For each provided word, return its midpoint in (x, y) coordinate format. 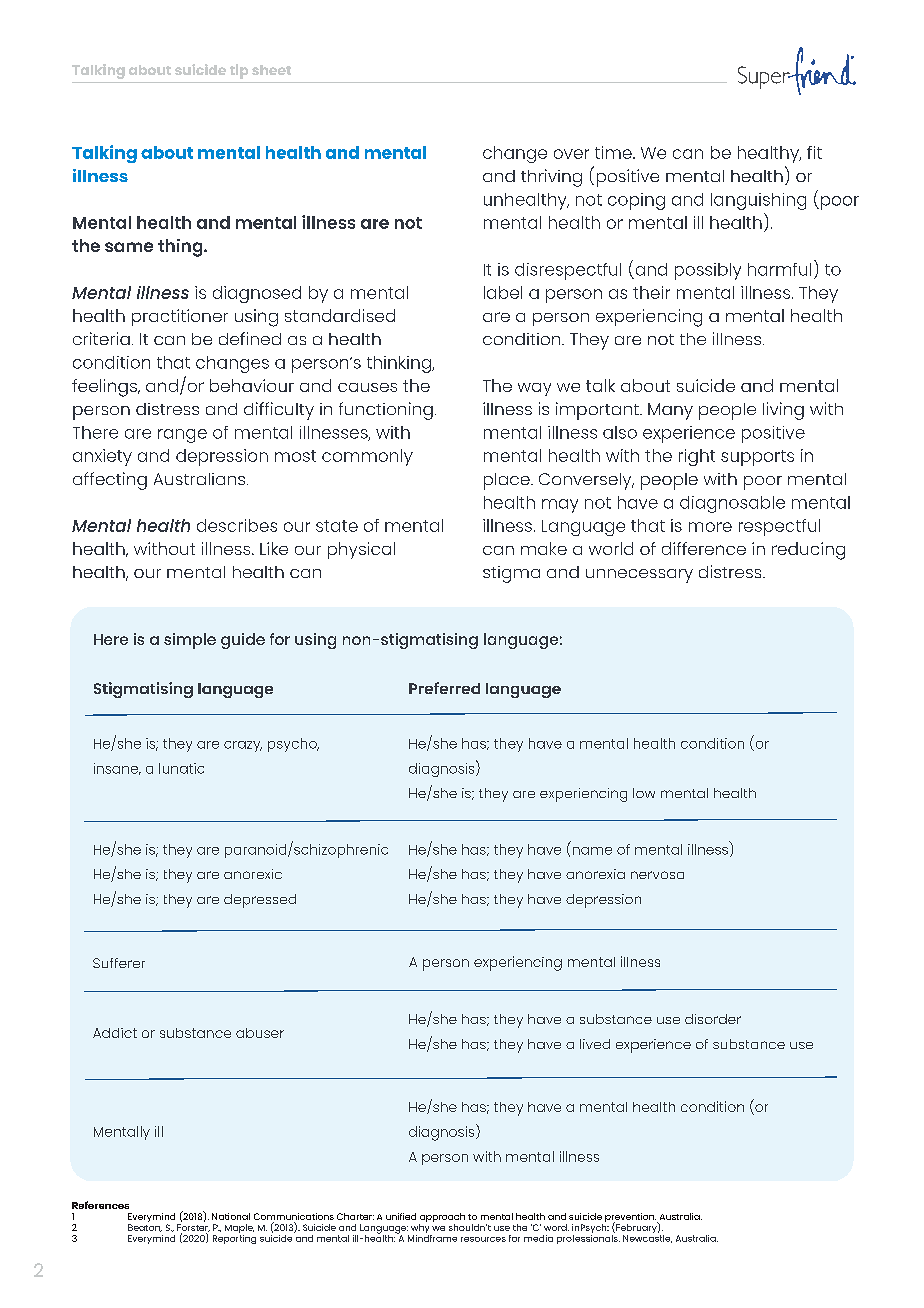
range (182, 436)
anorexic (253, 874)
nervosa (657, 875)
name (592, 851)
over (571, 154)
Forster (193, 1228)
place (508, 481)
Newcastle (647, 1237)
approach (442, 1219)
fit (814, 152)
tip (239, 71)
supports (757, 458)
